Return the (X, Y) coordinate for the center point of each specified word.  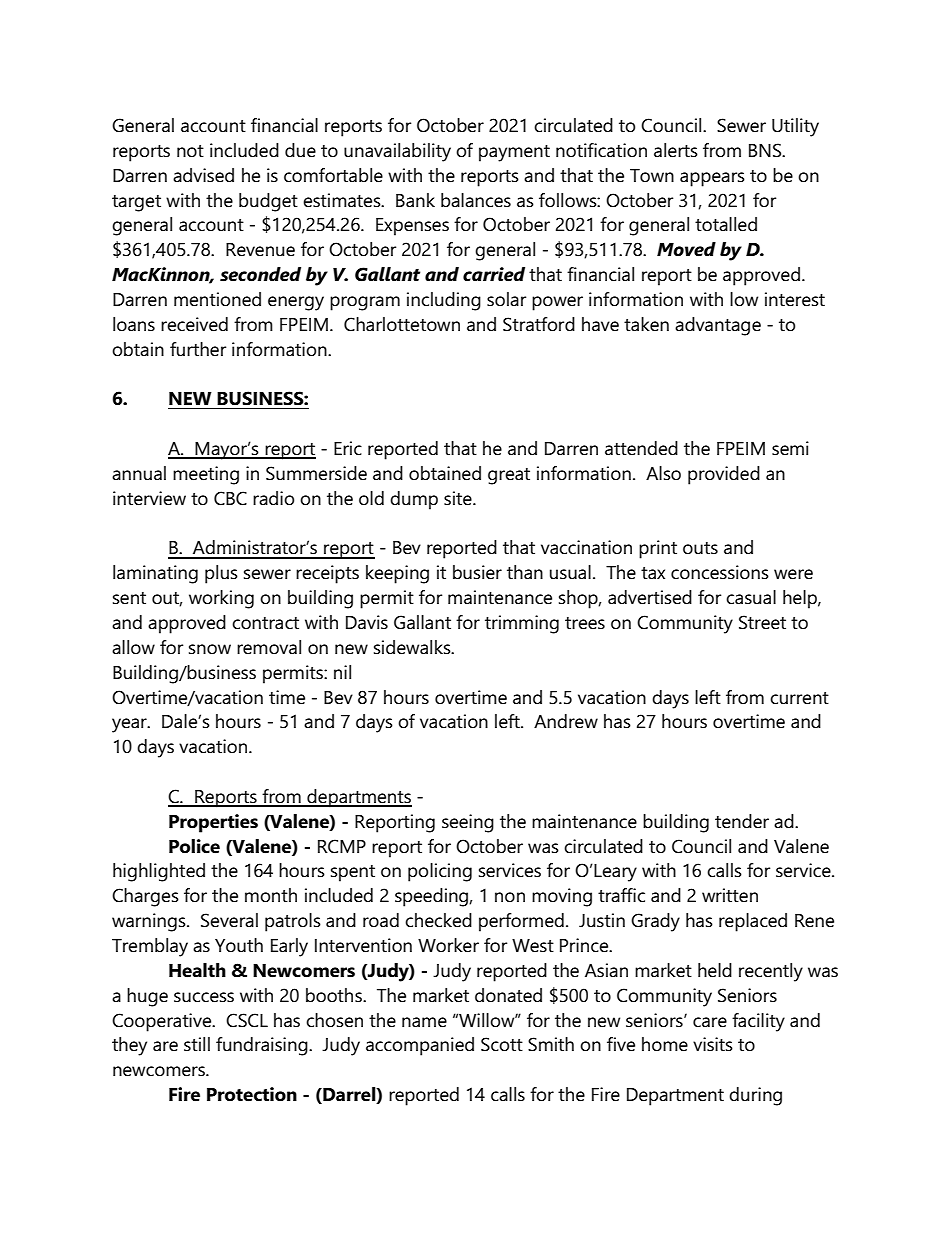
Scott (502, 1044)
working (221, 599)
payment (514, 153)
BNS (766, 150)
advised (203, 175)
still (197, 1044)
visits (713, 1044)
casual (751, 597)
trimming (522, 624)
